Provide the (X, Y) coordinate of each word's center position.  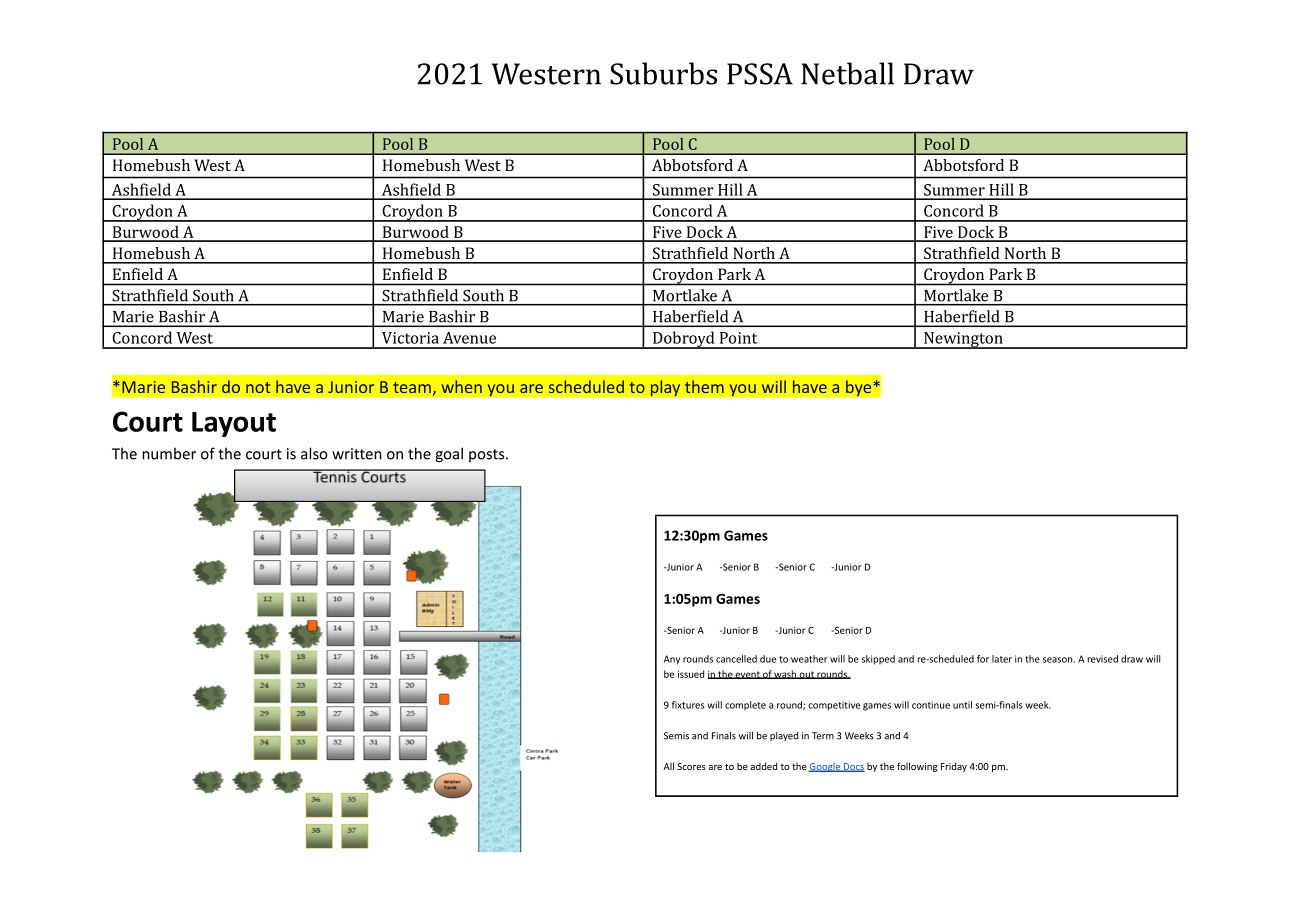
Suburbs (663, 73)
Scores (691, 766)
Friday (954, 767)
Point (738, 338)
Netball (847, 73)
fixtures (688, 705)
